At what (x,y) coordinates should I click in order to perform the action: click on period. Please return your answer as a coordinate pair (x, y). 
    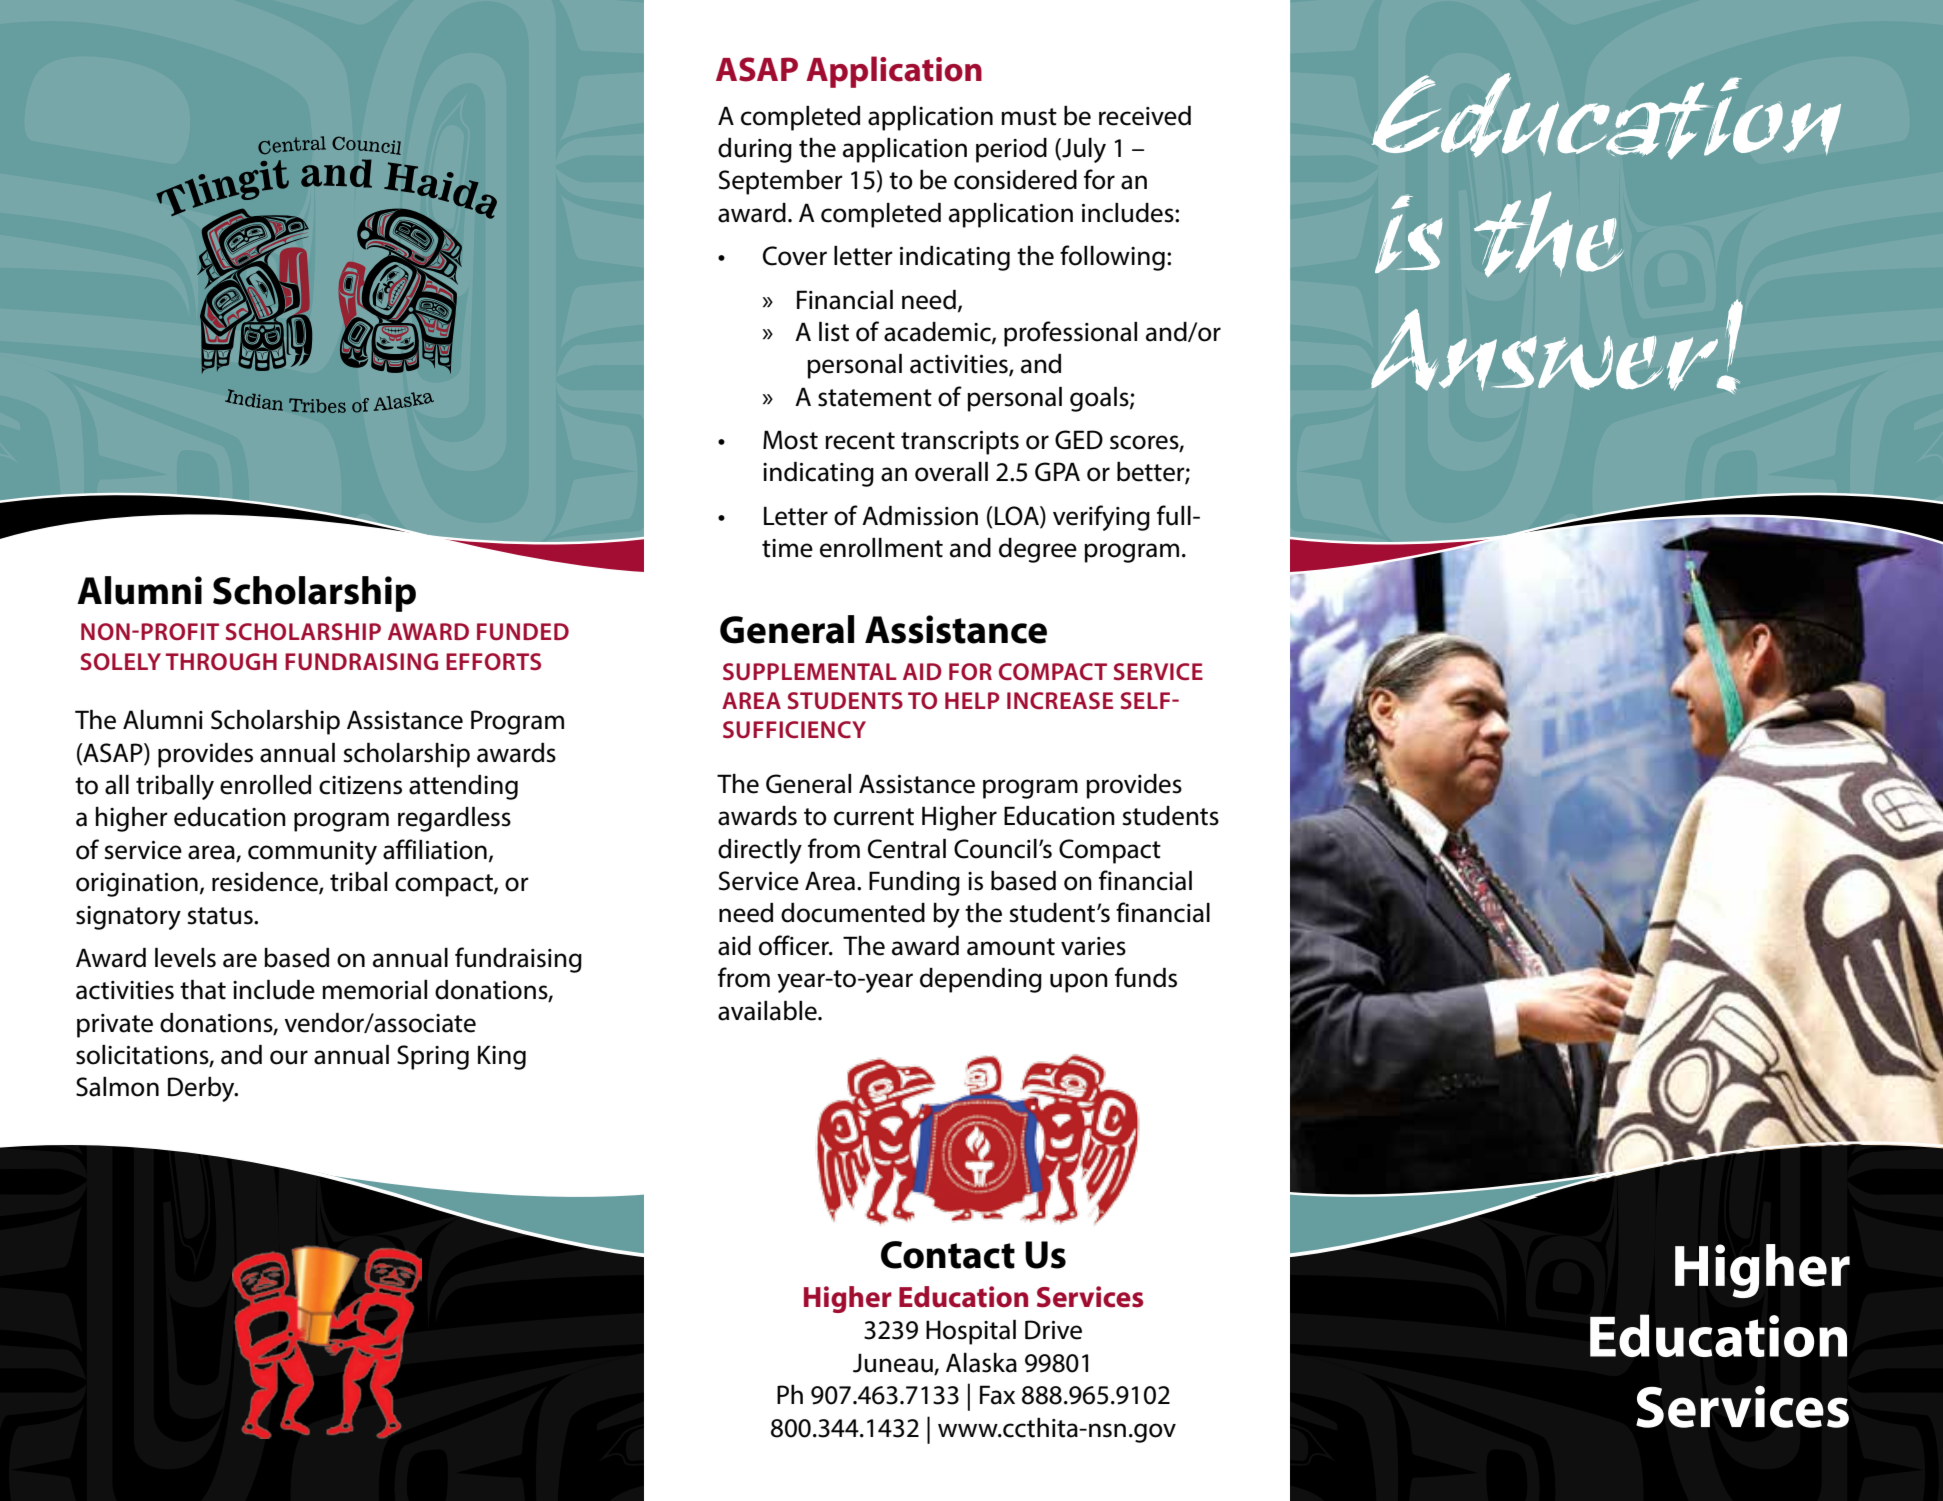
    Looking at the image, I should click on (1011, 150).
